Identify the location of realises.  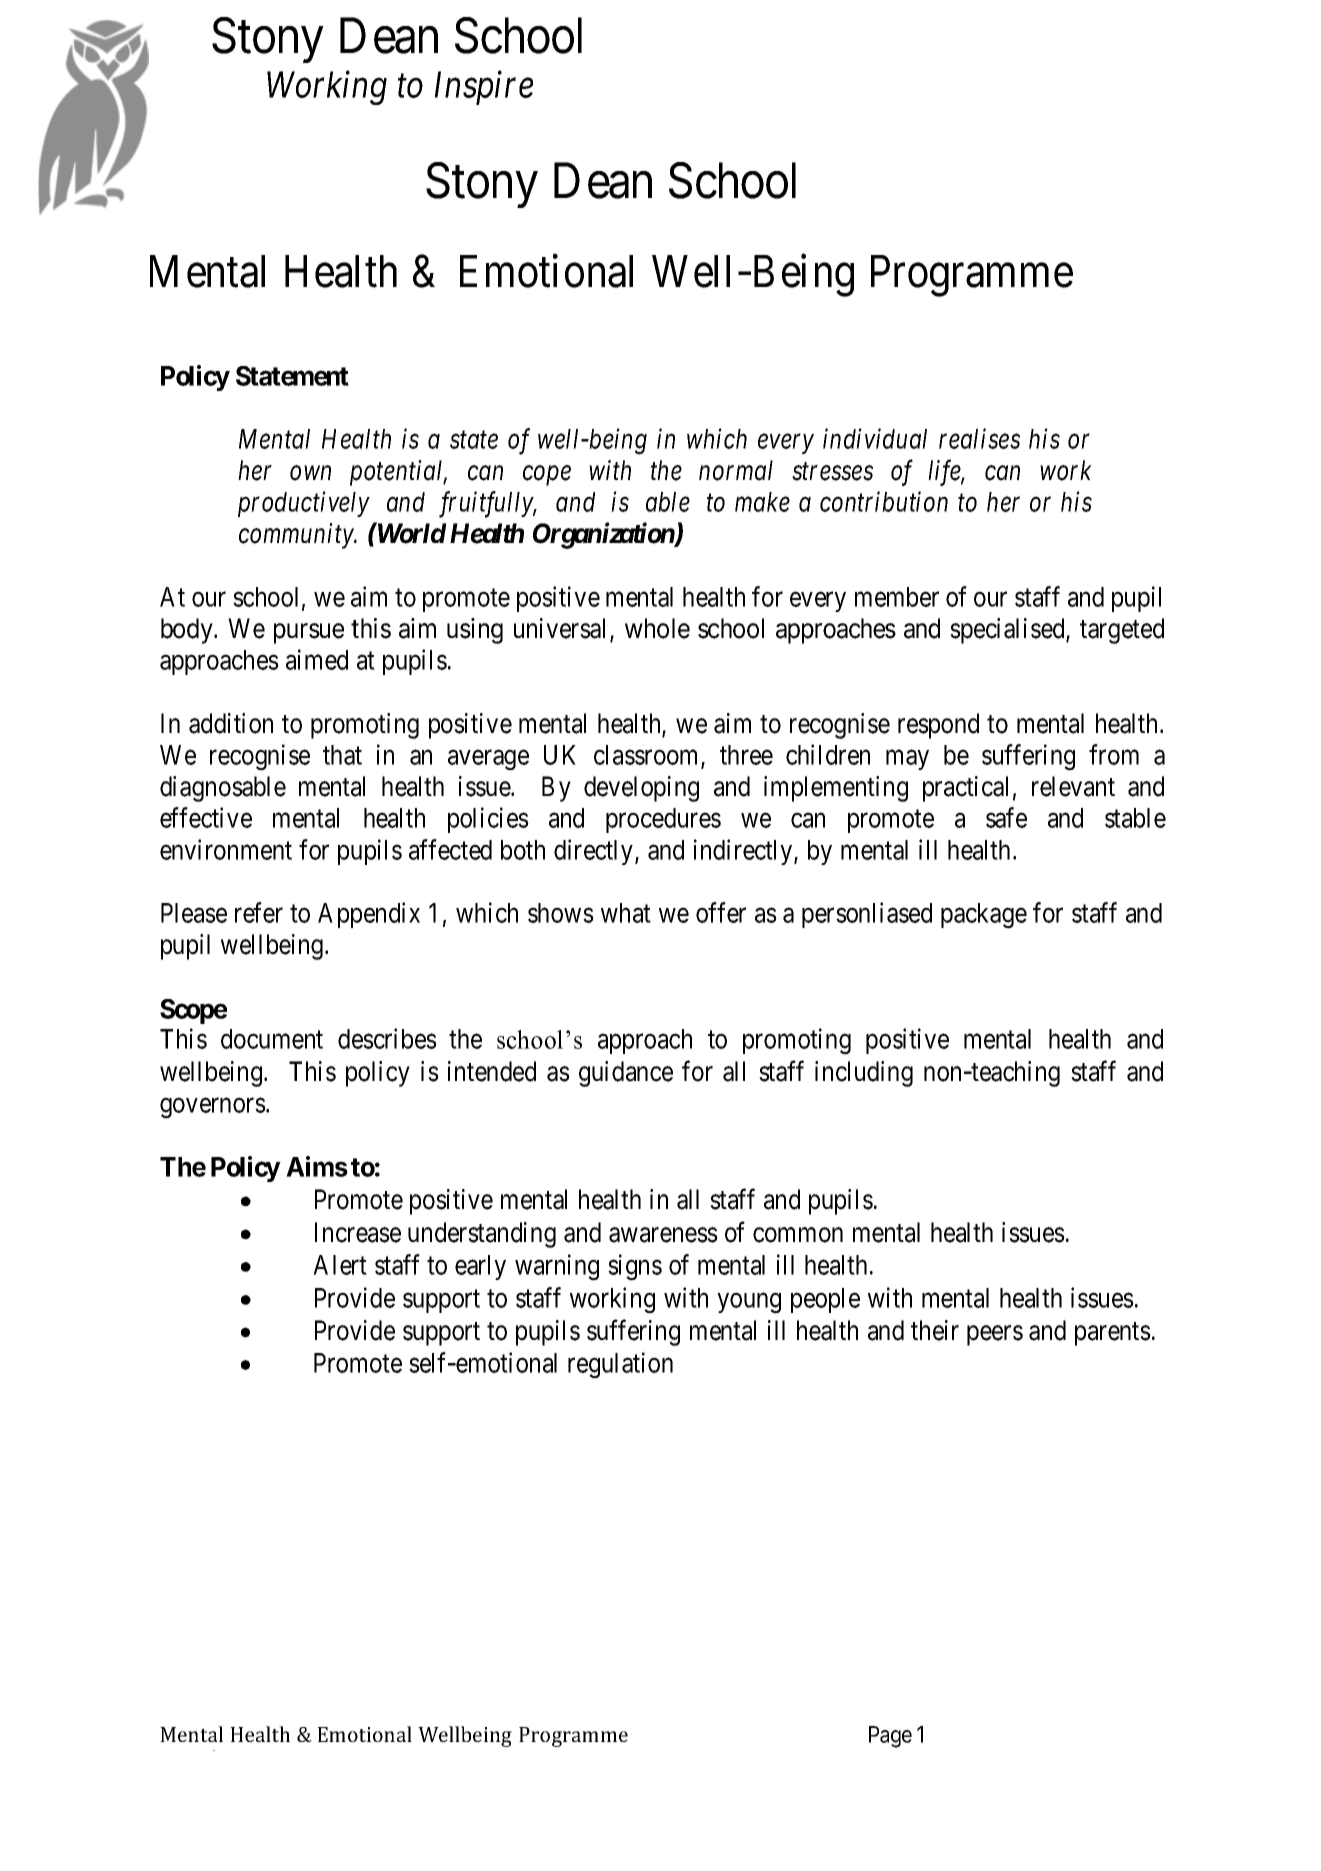
(979, 438).
